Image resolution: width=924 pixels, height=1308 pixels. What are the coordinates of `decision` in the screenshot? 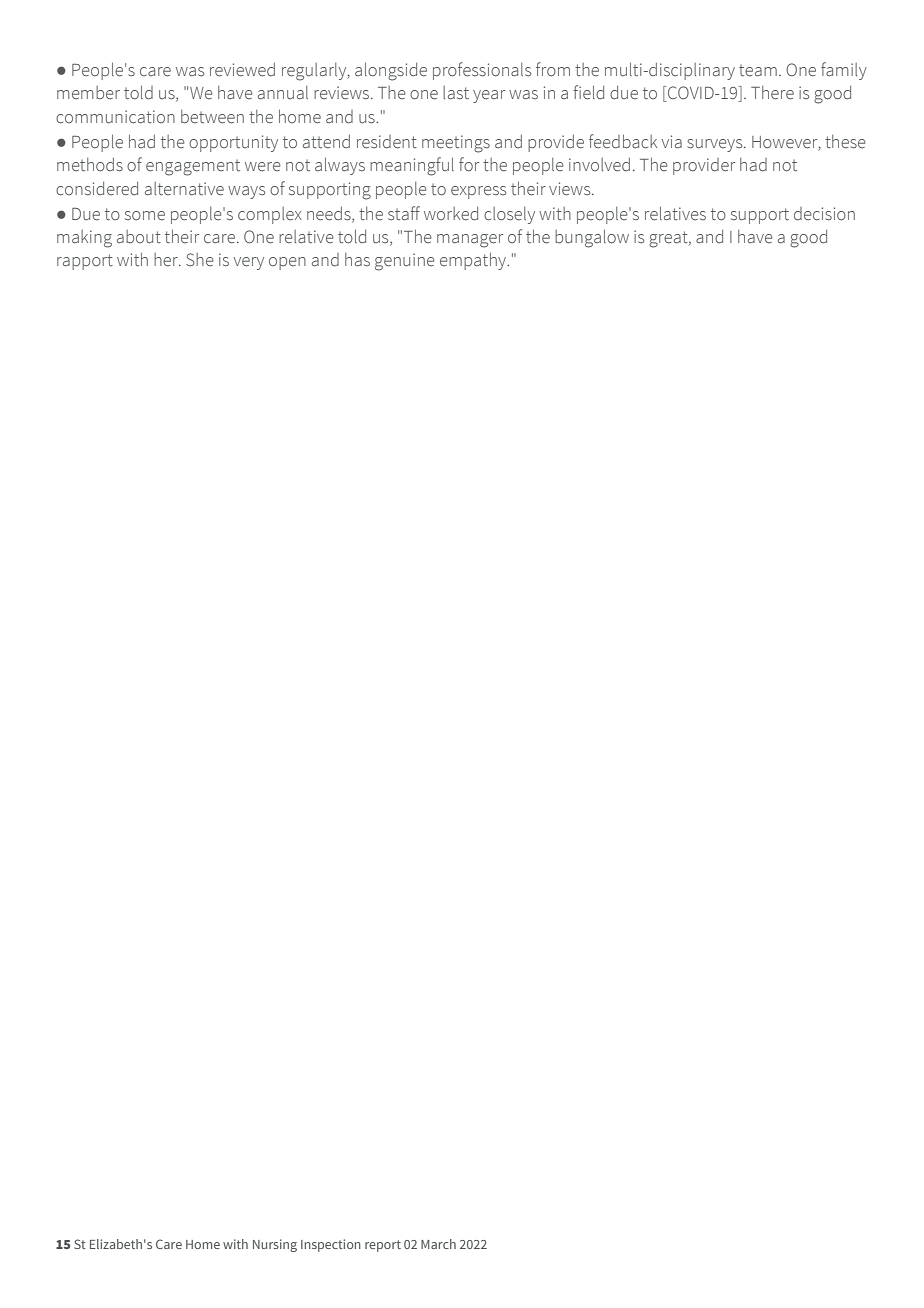 It's located at (824, 214).
